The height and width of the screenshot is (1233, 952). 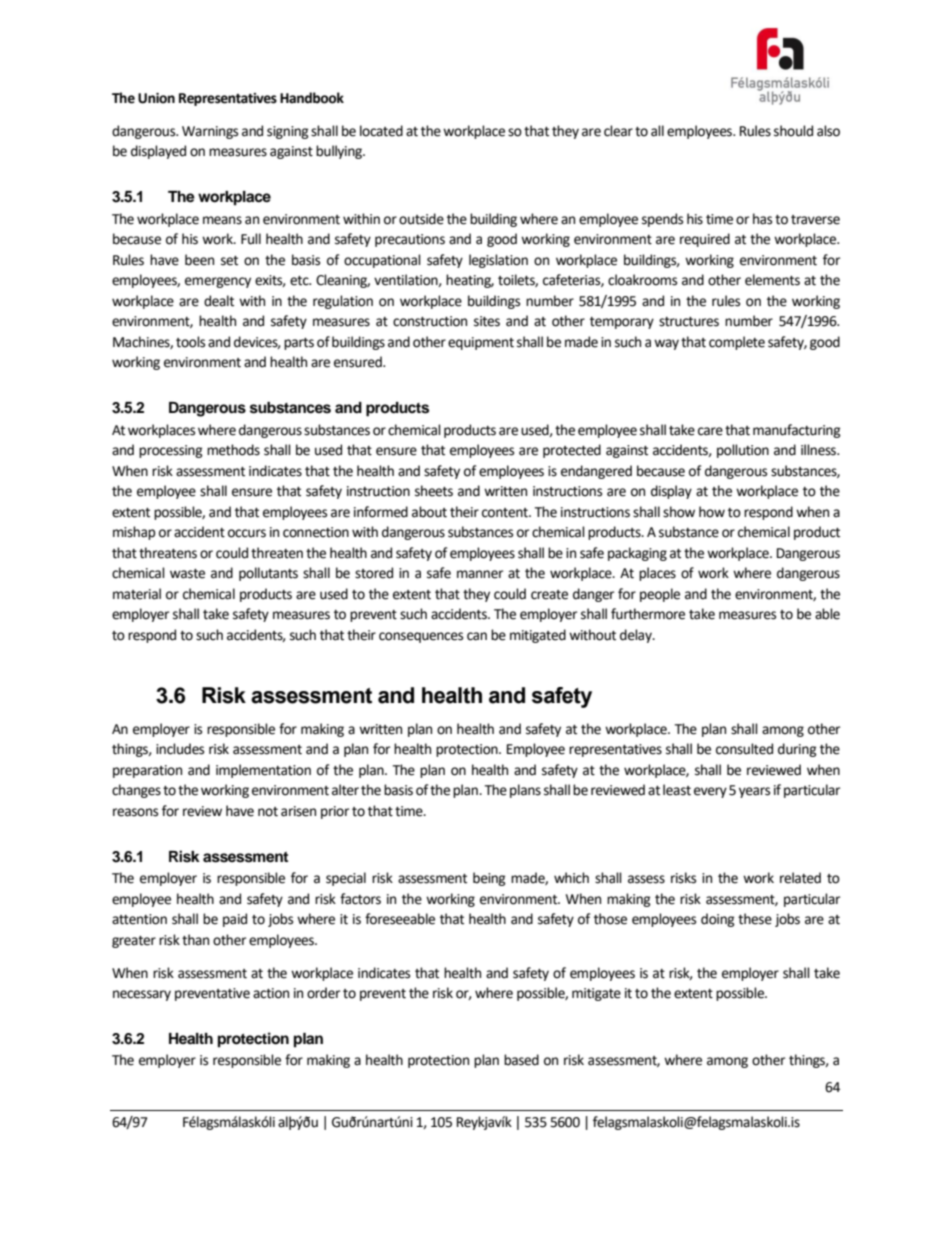 I want to click on years, so click(x=754, y=792).
